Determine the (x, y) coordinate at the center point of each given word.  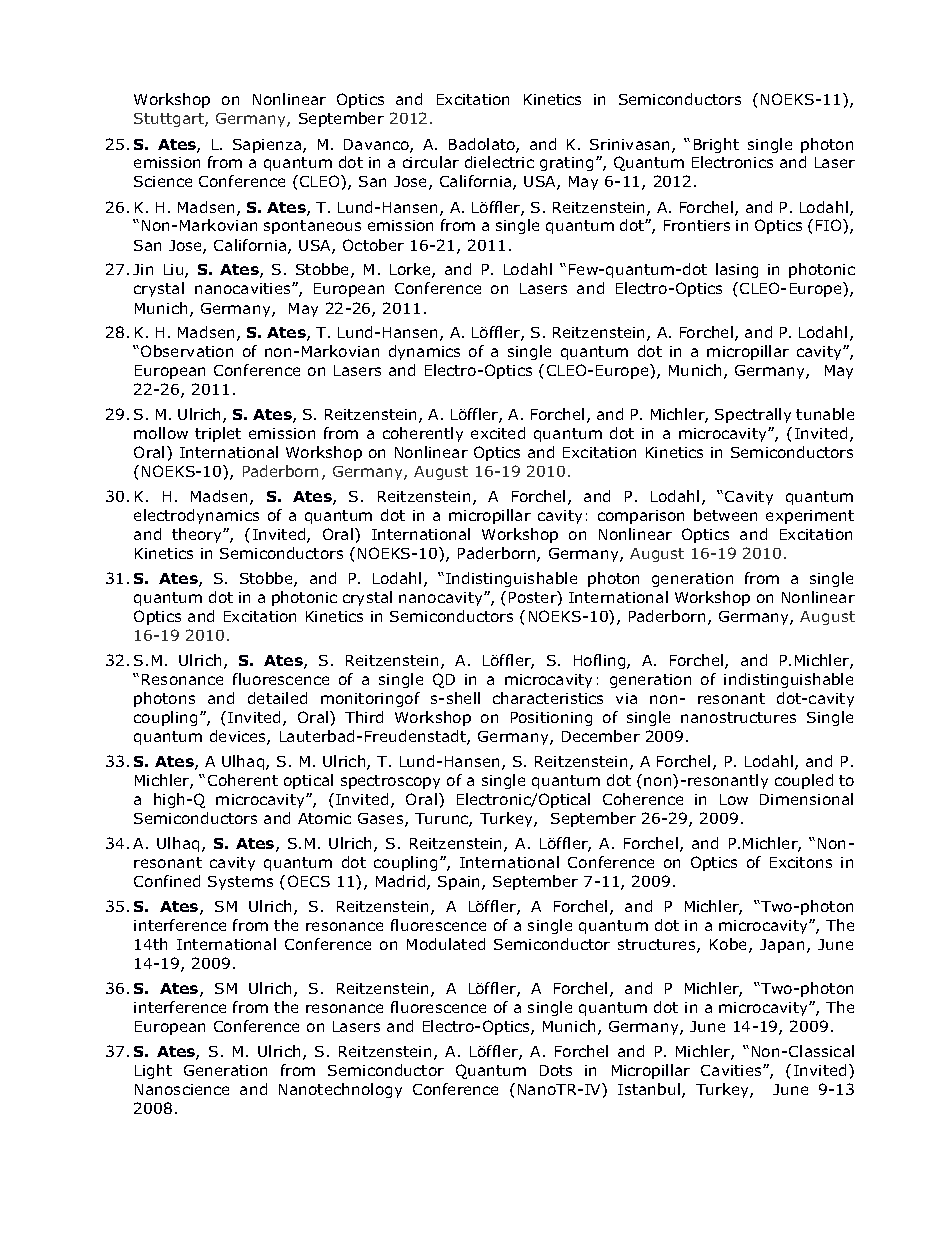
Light (153, 1071)
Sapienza (268, 146)
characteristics (548, 698)
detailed (277, 698)
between (725, 515)
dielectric (499, 162)
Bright (716, 145)
